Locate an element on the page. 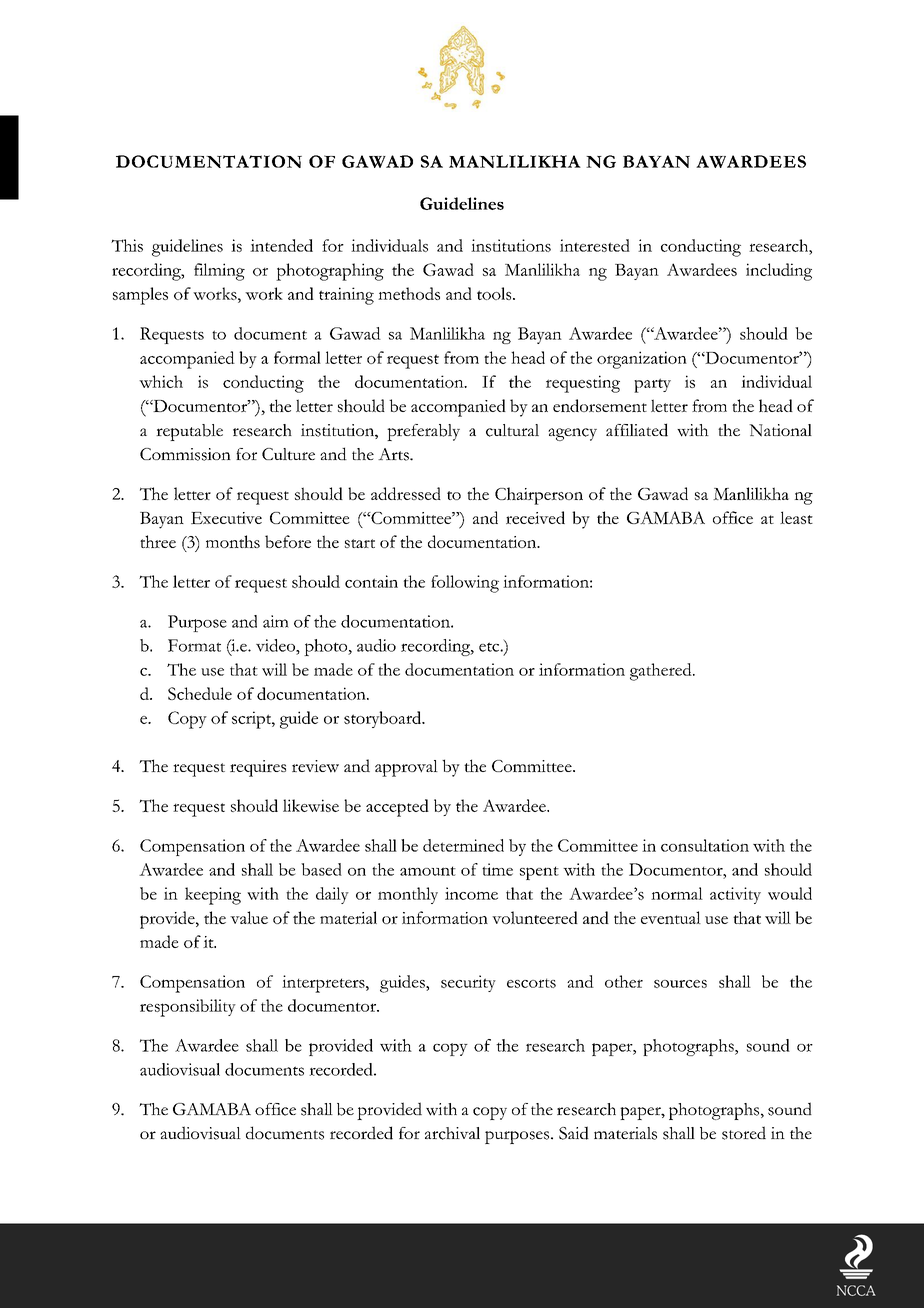  storyboard is located at coordinates (384, 719).
